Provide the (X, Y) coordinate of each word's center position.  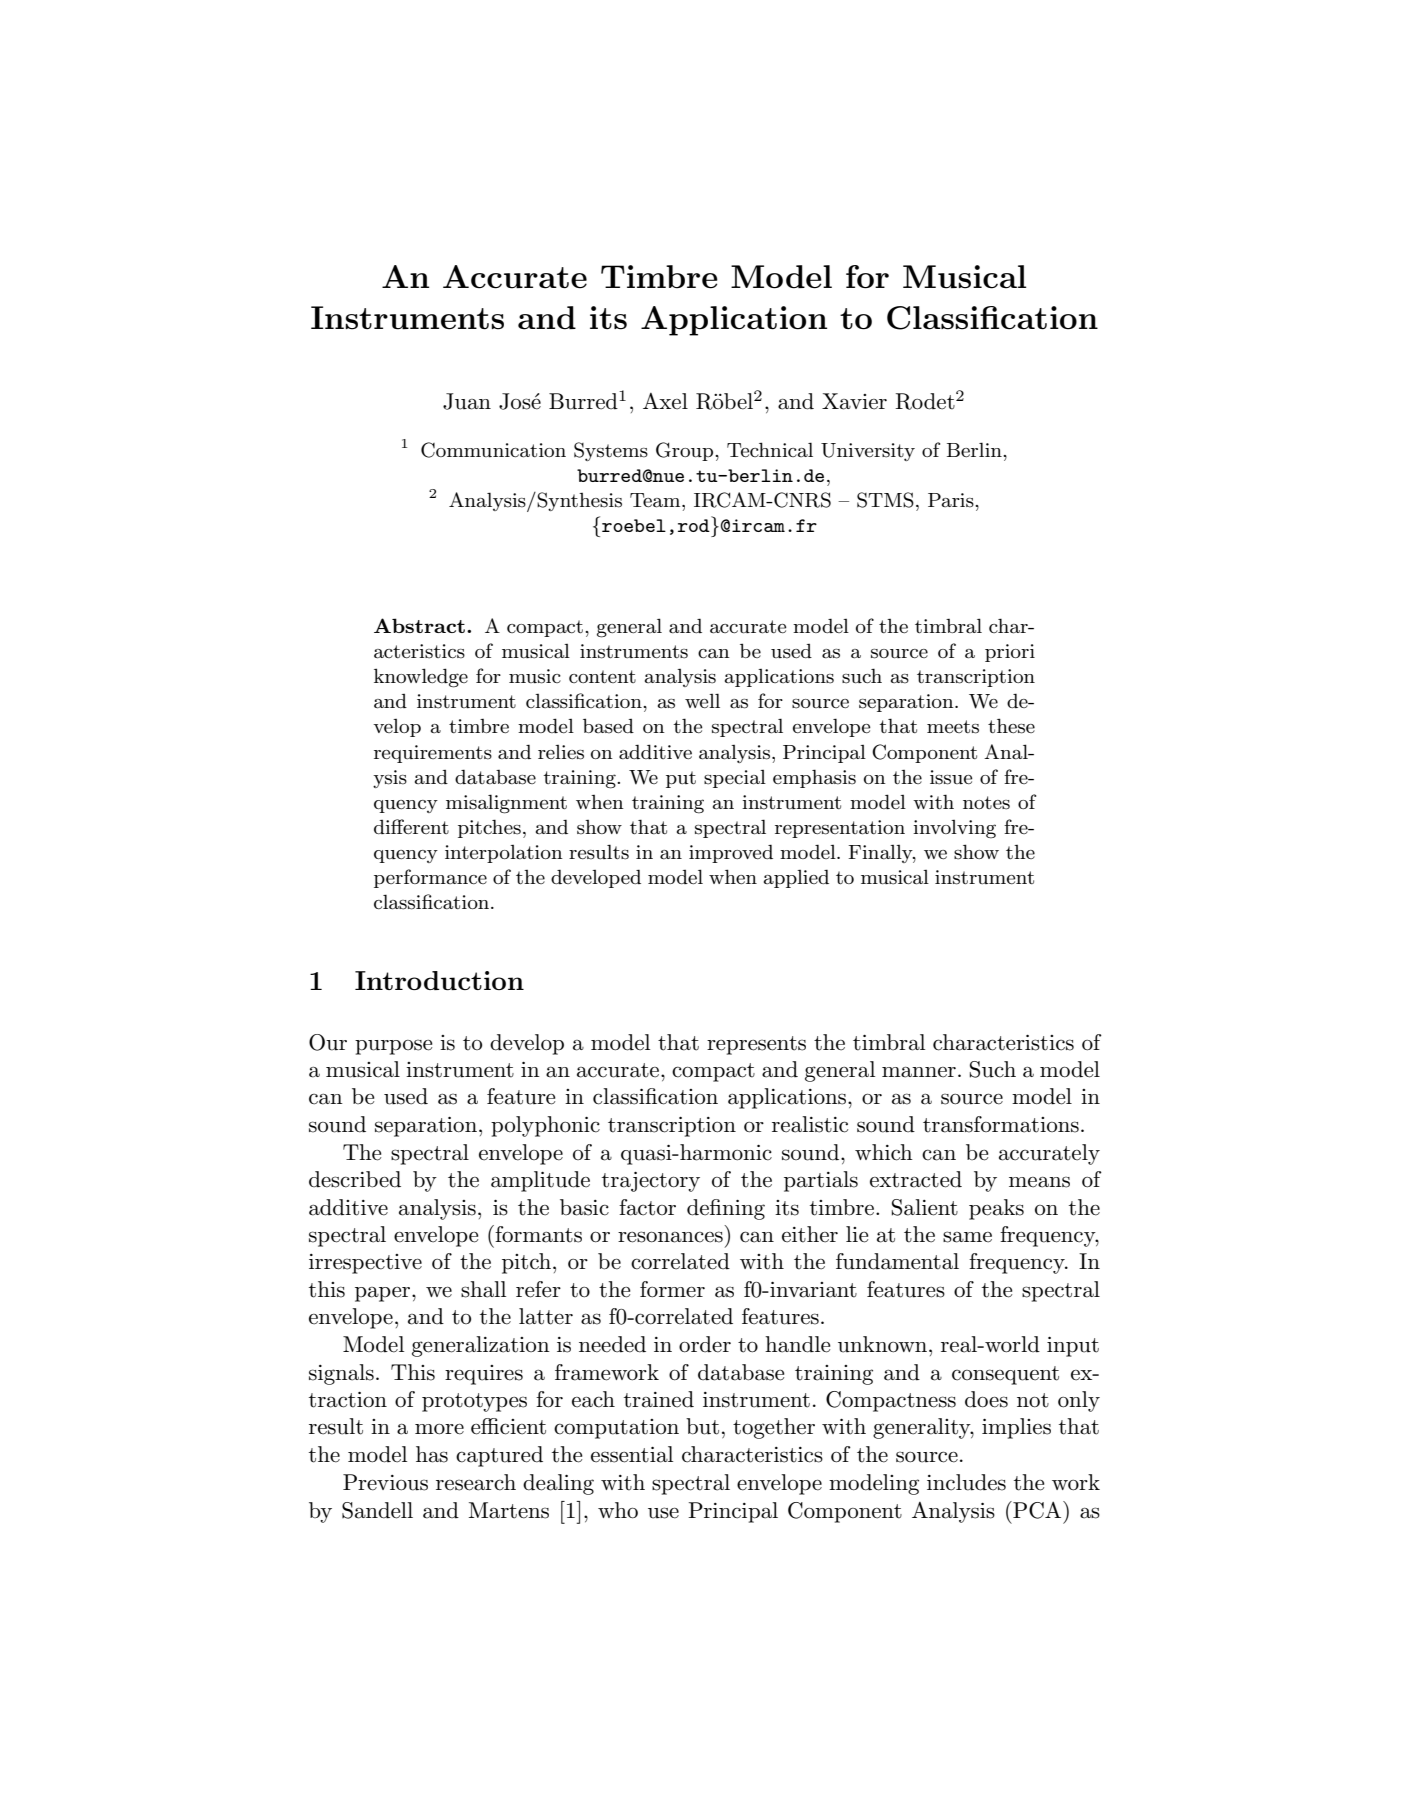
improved (731, 853)
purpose (394, 1047)
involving (954, 829)
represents (756, 1045)
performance (430, 878)
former (672, 1289)
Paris (952, 500)
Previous (385, 1482)
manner (919, 1072)
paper (384, 1294)
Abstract (419, 625)
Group (686, 451)
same (967, 1237)
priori (1010, 653)
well (702, 700)
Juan (467, 401)
